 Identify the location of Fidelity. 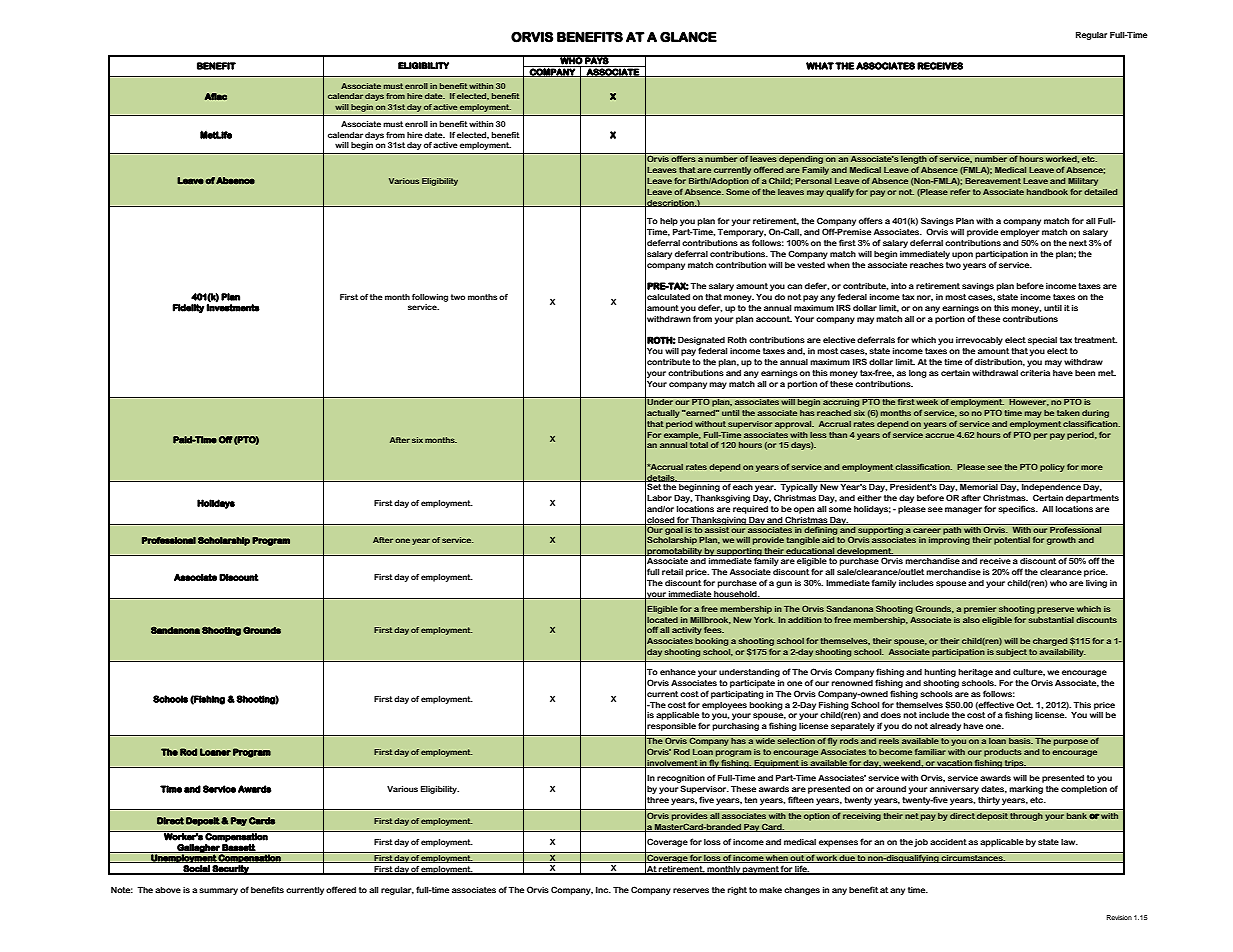
(188, 308).
